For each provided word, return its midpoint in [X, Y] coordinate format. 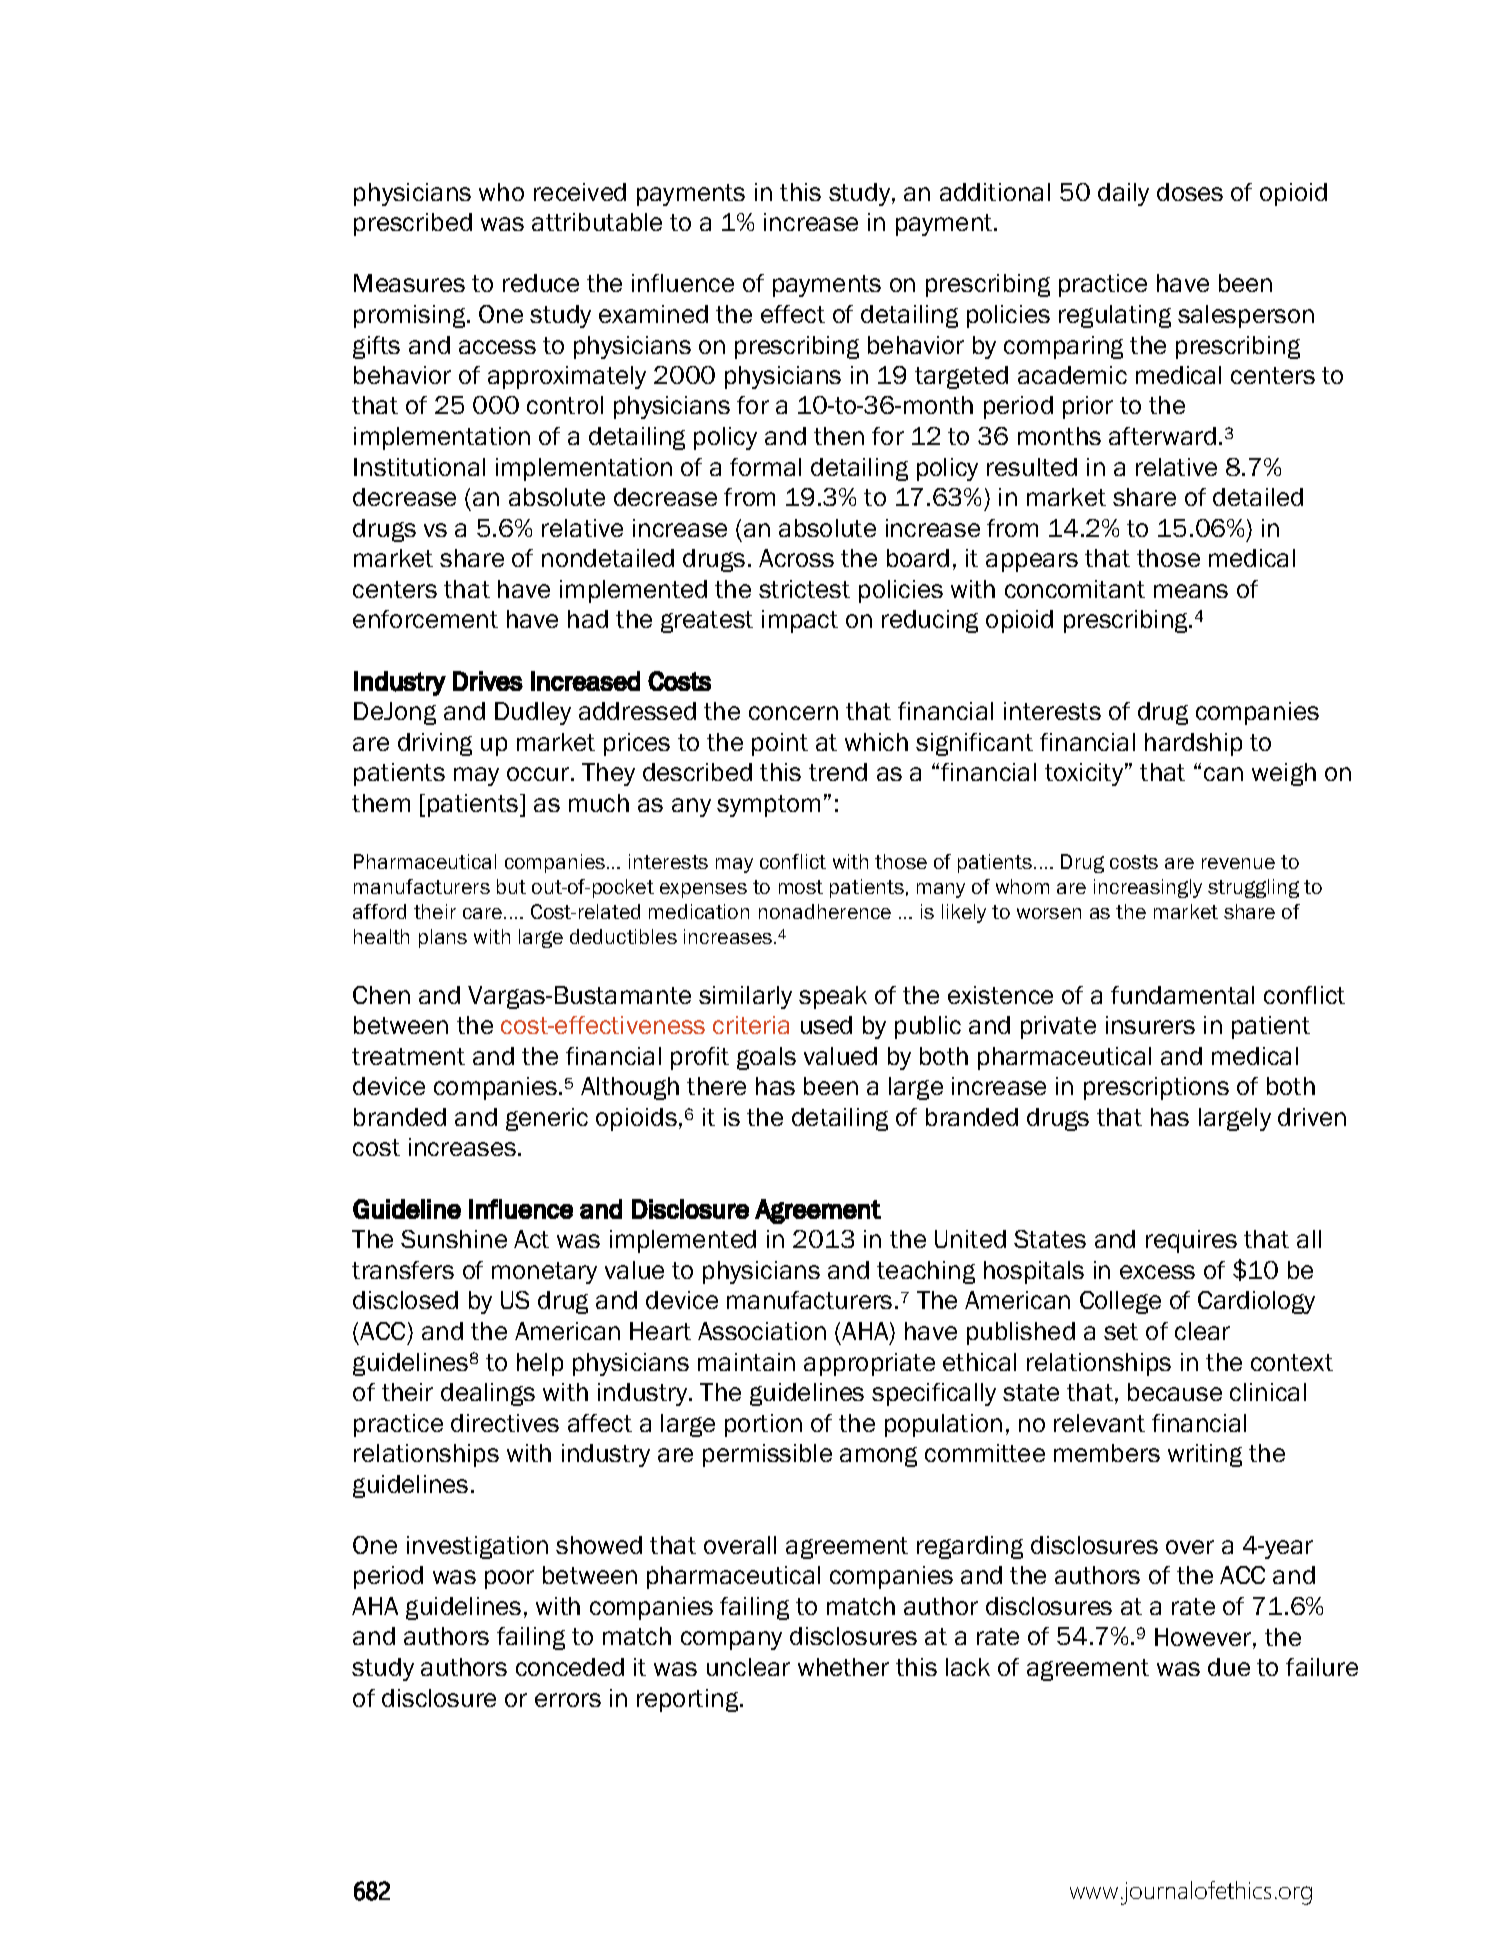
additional [995, 192]
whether [843, 1667]
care [484, 913]
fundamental [1182, 995]
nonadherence [825, 911]
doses [1190, 192]
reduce [541, 283]
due [1229, 1667]
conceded [570, 1667]
